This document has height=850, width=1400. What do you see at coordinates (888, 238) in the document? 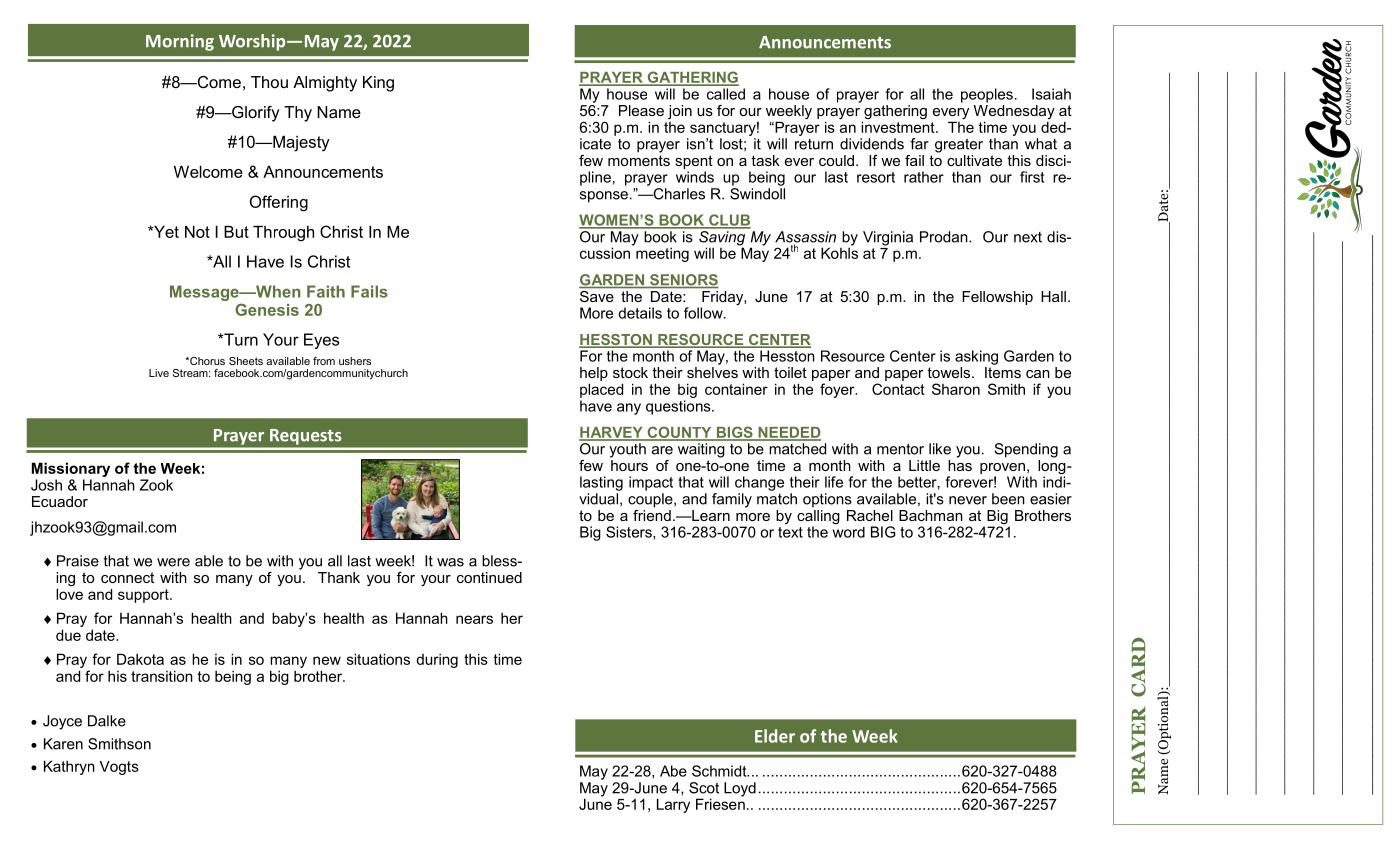
I see `Virginia` at bounding box center [888, 238].
